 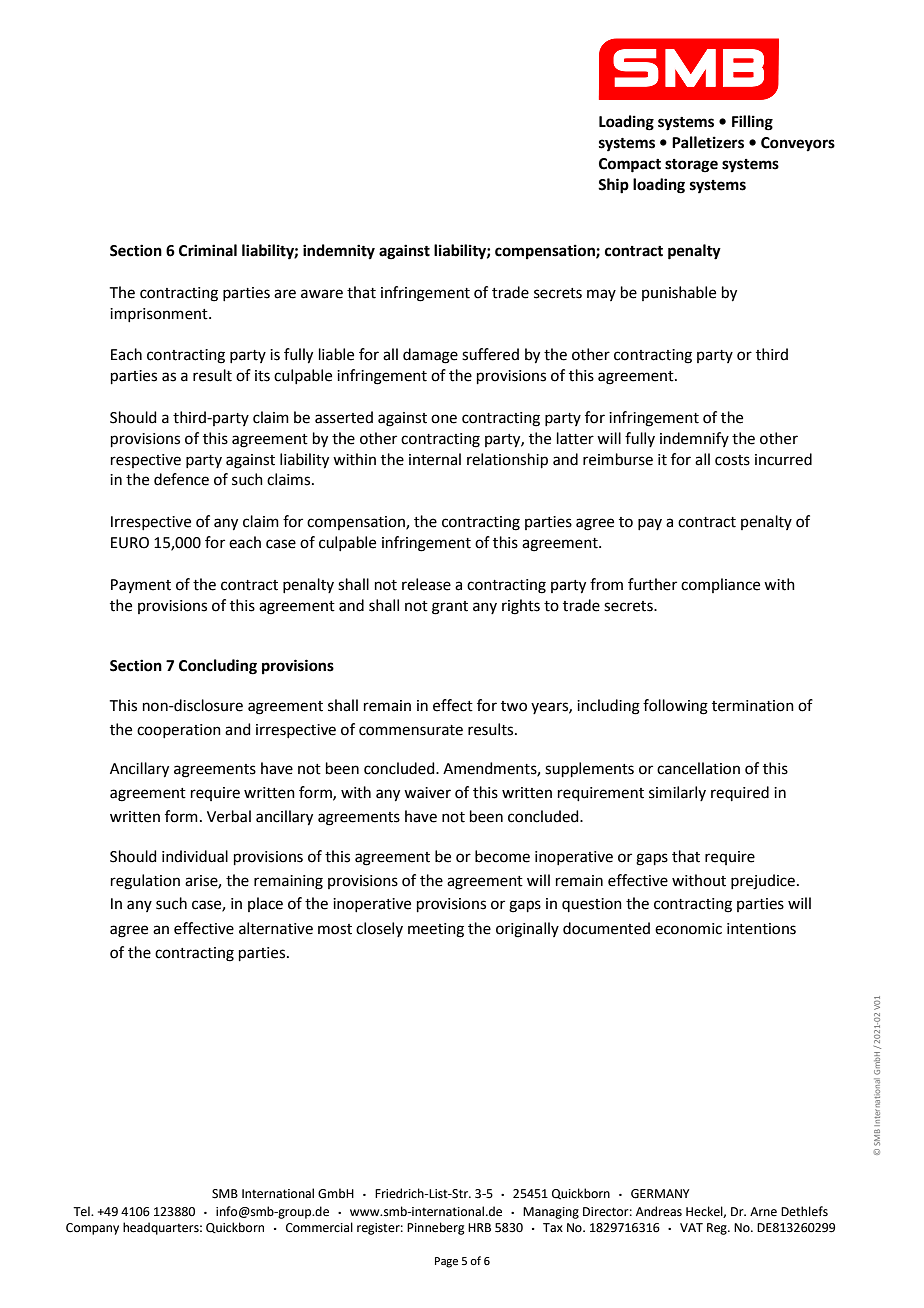 What do you see at coordinates (691, 166) in the image?
I see `storage` at bounding box center [691, 166].
